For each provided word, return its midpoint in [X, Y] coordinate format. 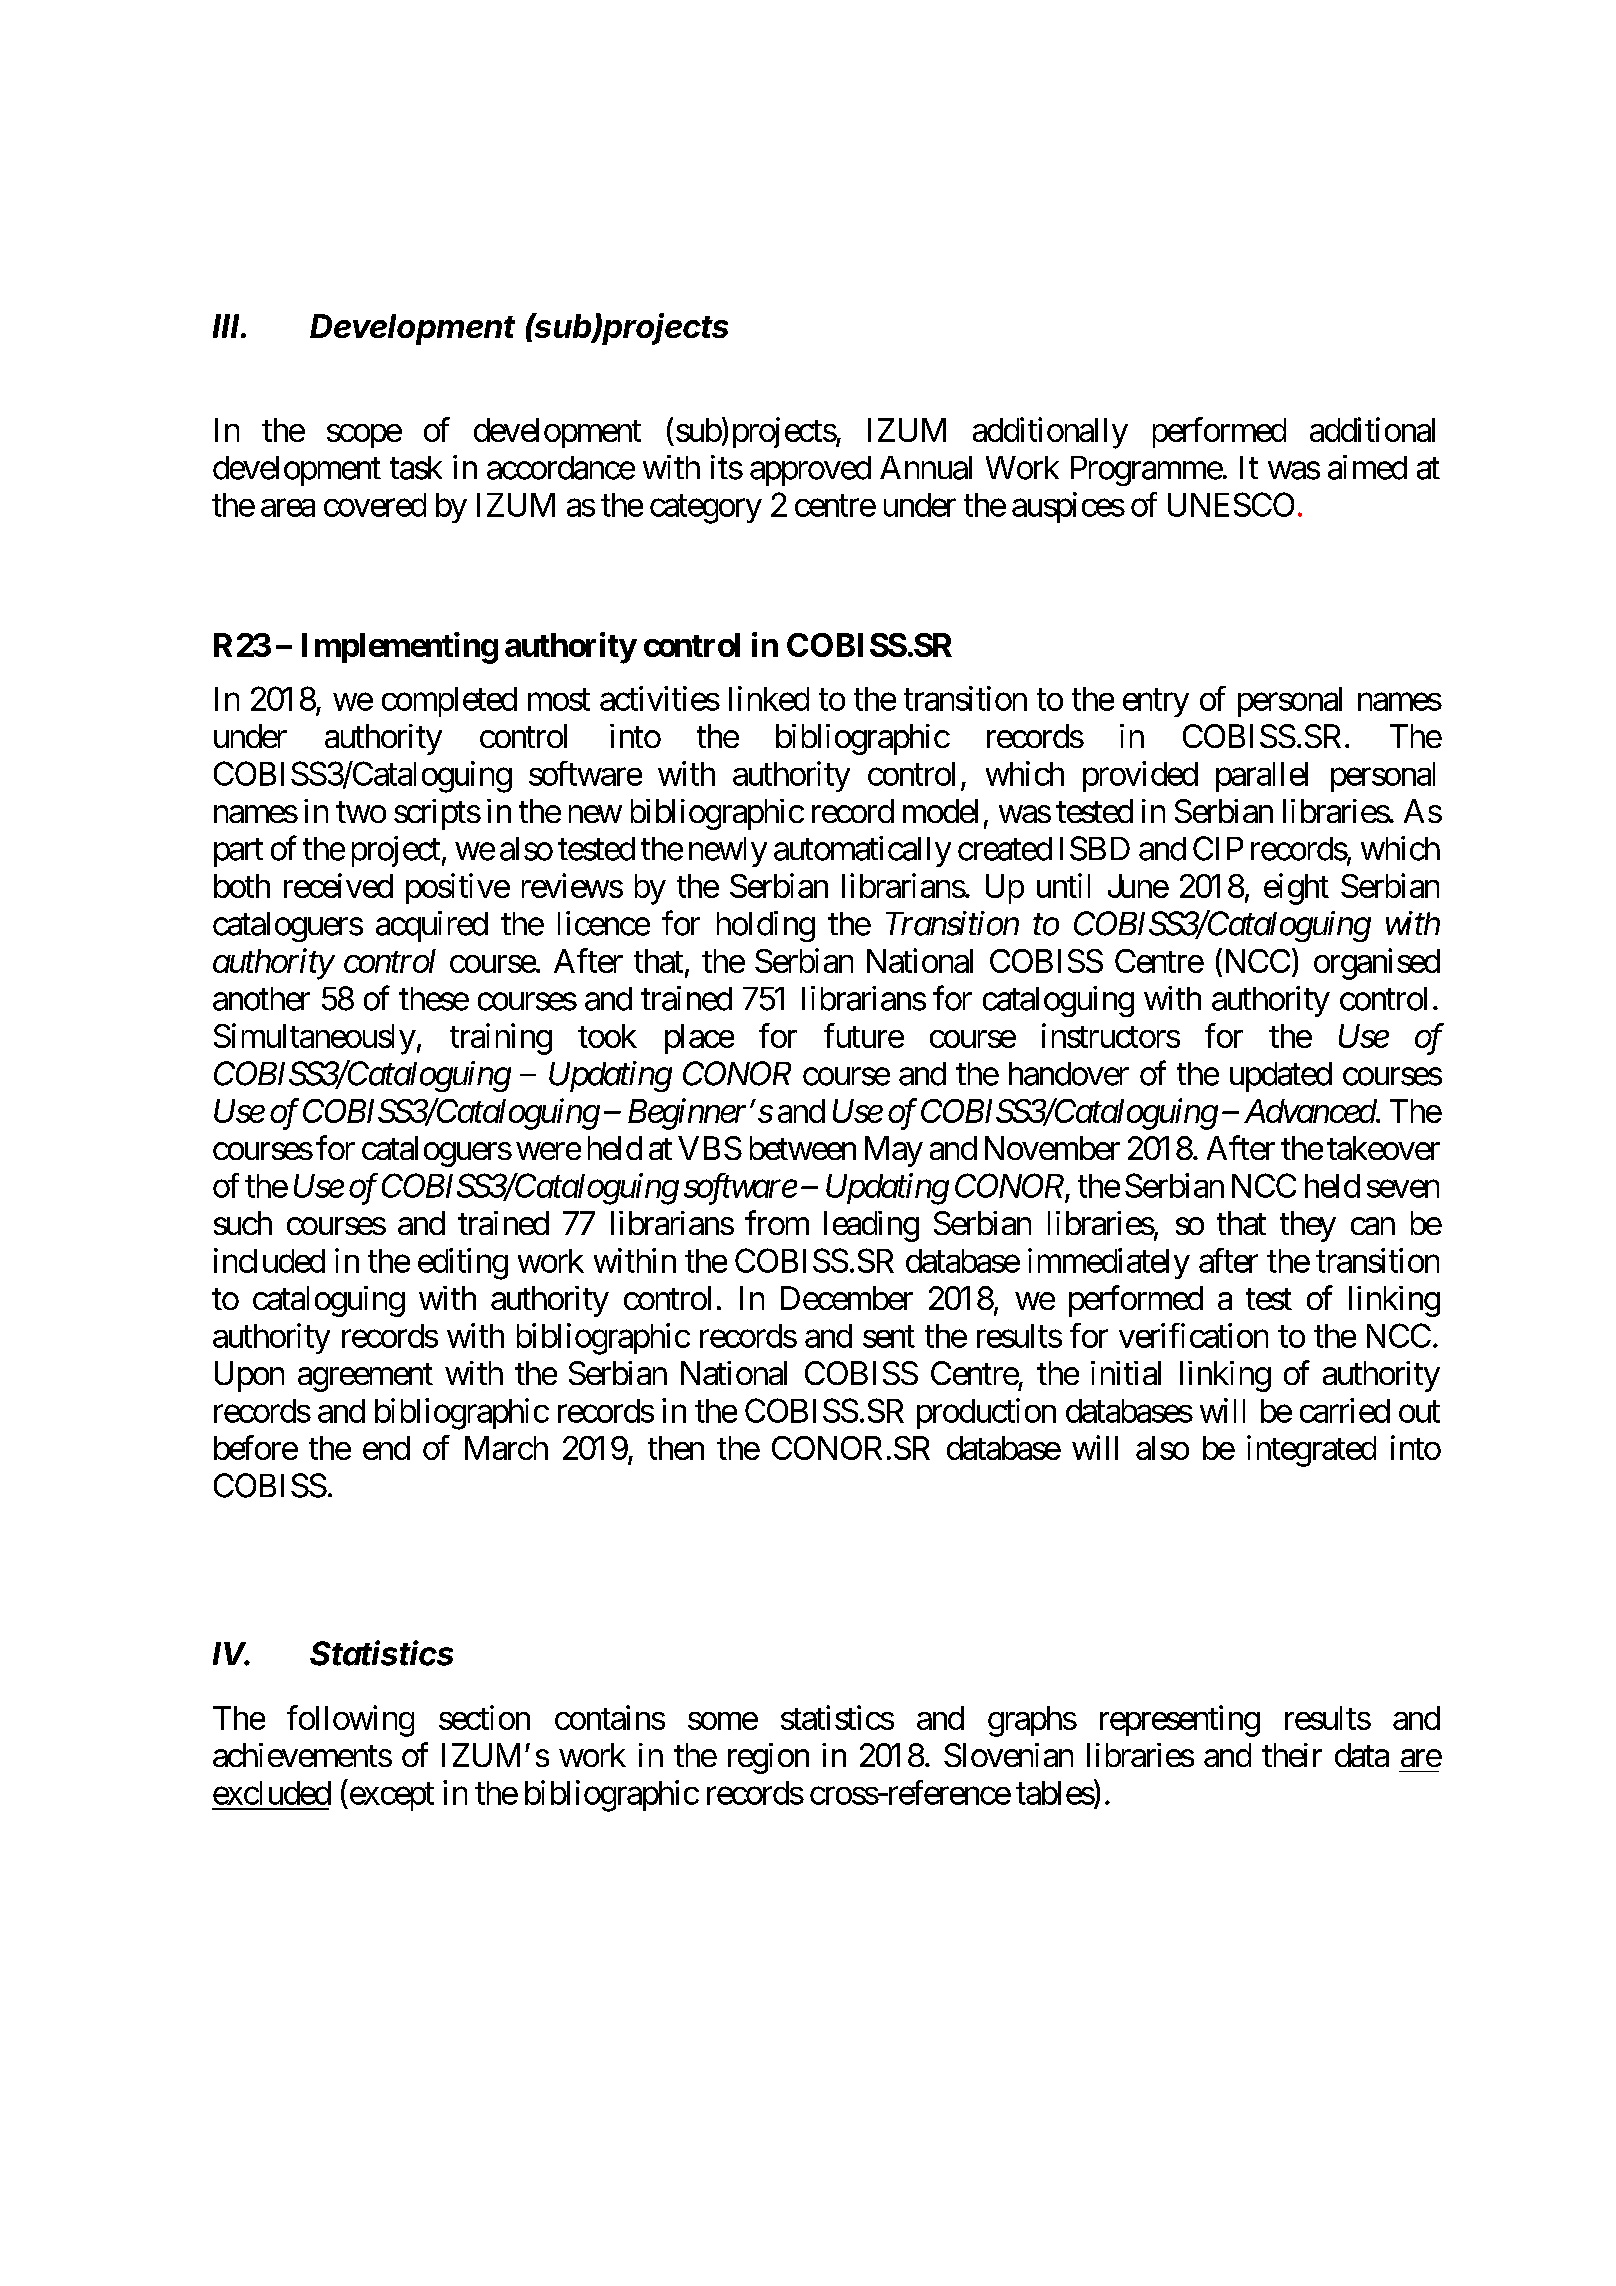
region [768, 1758]
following [350, 1721]
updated [1281, 1077]
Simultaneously [315, 1039]
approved [810, 471]
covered [375, 505]
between [803, 1148]
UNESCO [1231, 504]
